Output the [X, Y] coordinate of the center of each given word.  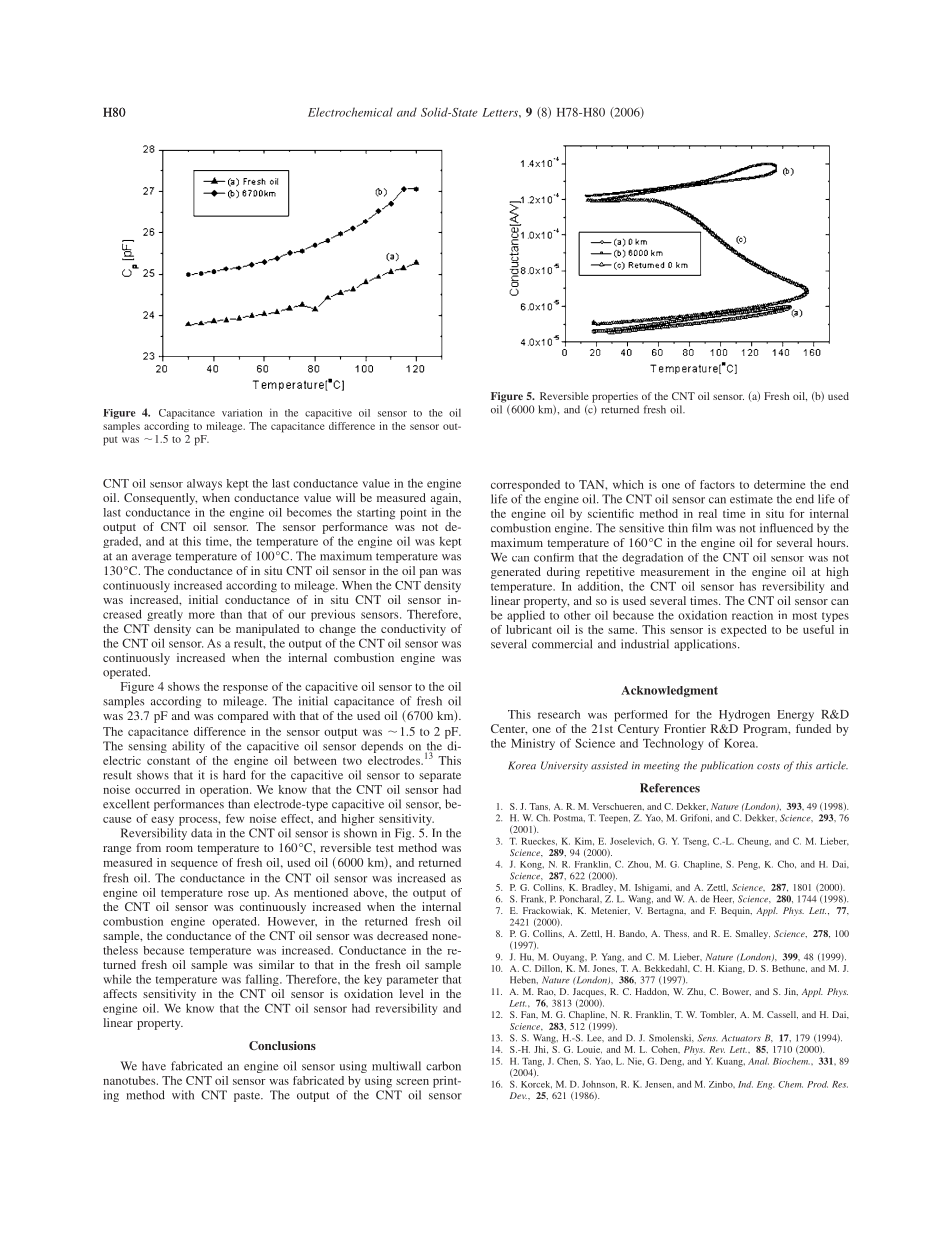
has [748, 586]
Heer [723, 899]
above [370, 892]
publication [726, 766]
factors [717, 484]
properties [615, 397]
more [202, 615]
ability [188, 747]
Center [509, 729]
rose [238, 894]
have [154, 1066]
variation [242, 413]
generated [516, 573]
